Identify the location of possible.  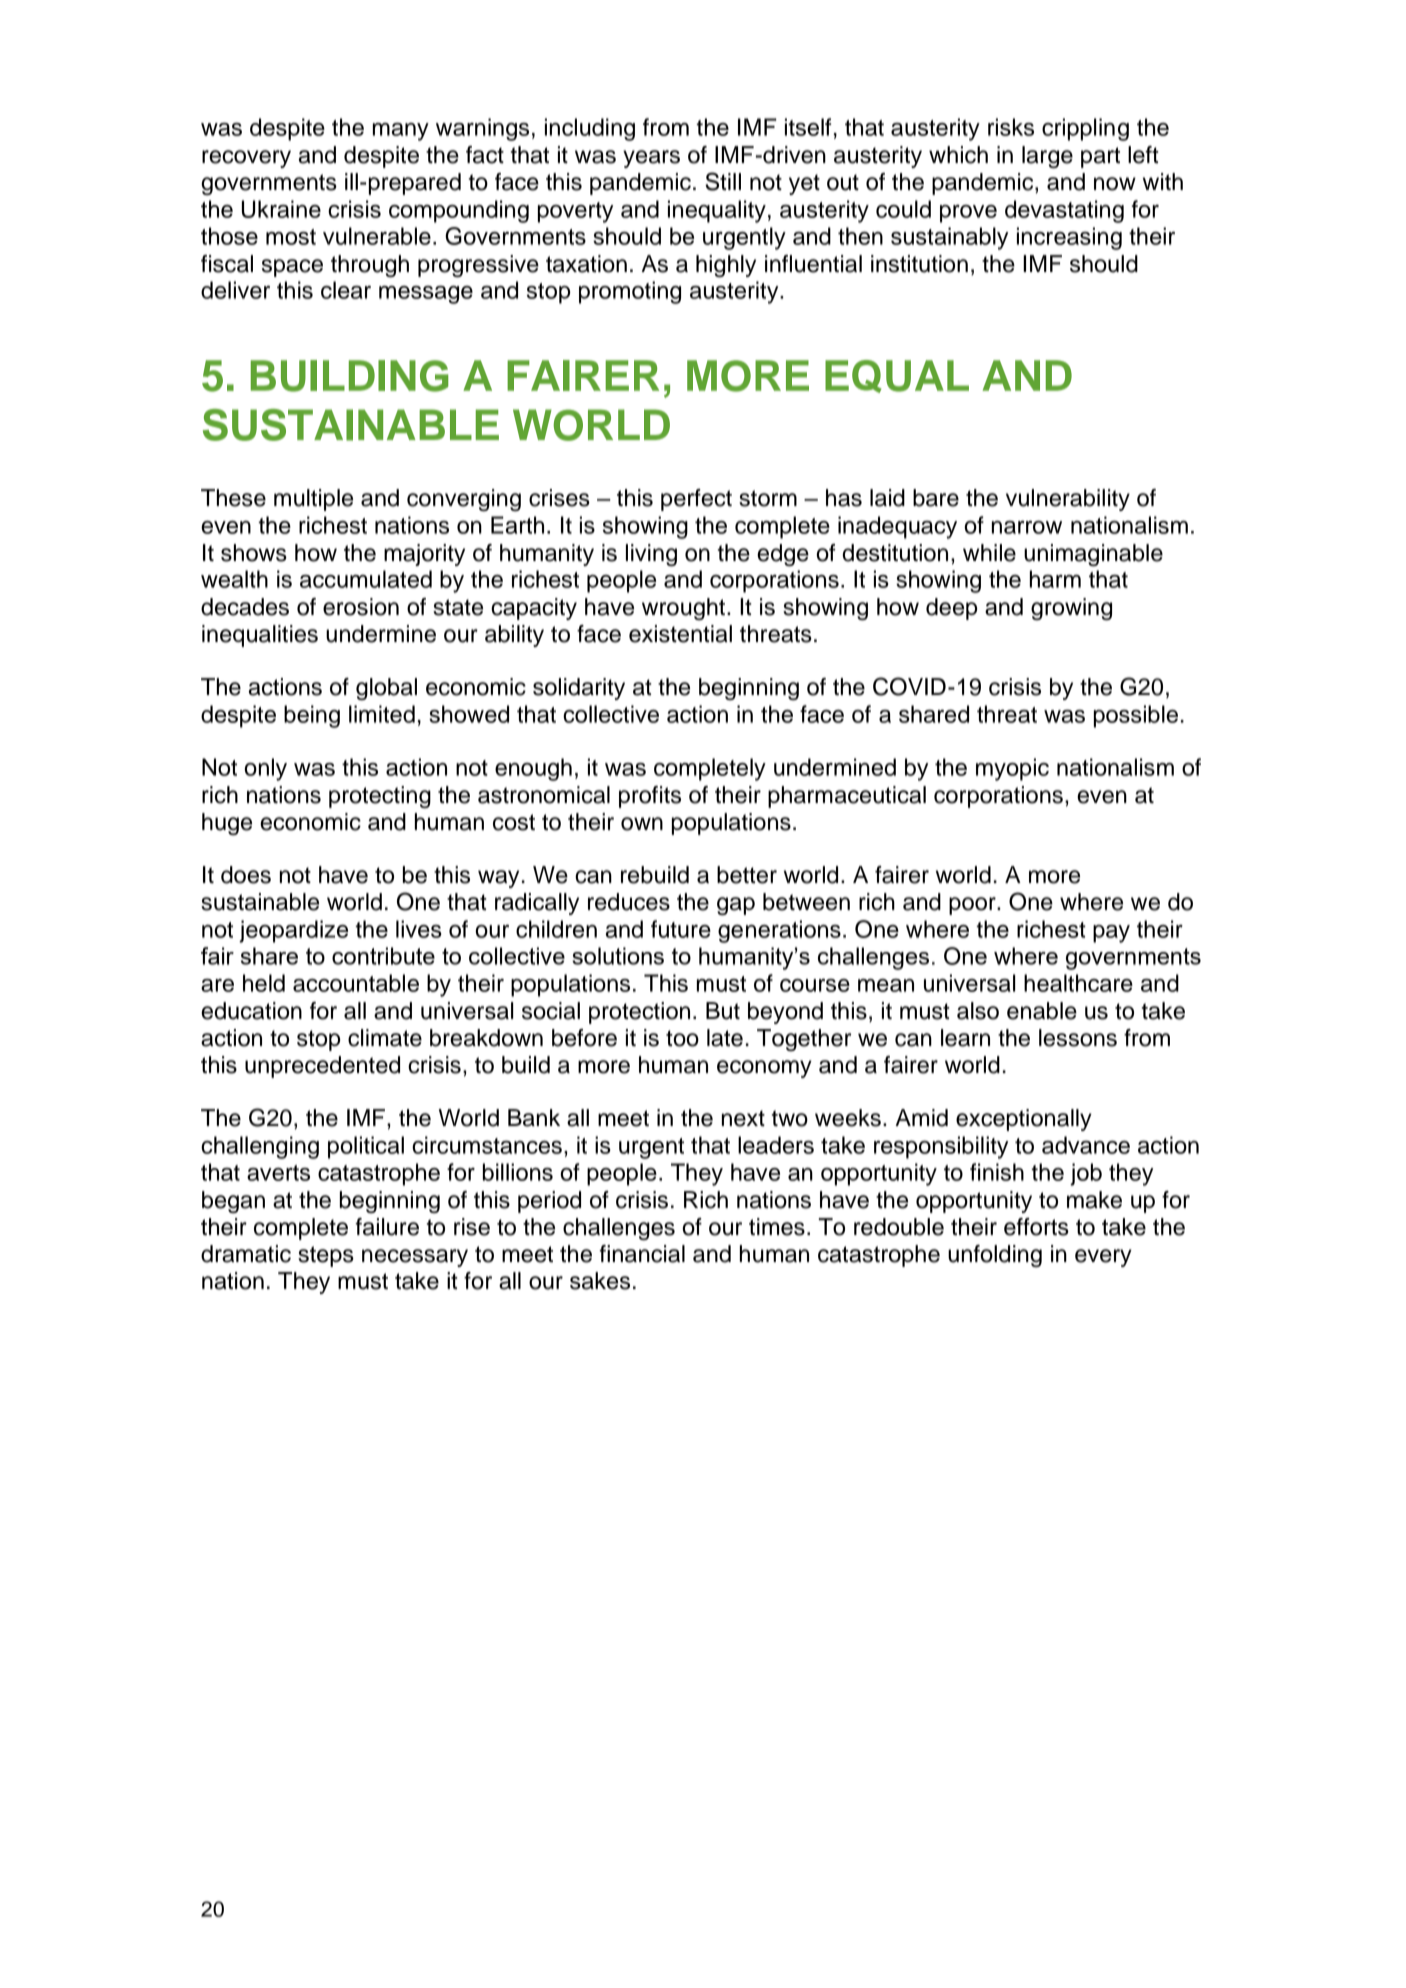
(1136, 716).
